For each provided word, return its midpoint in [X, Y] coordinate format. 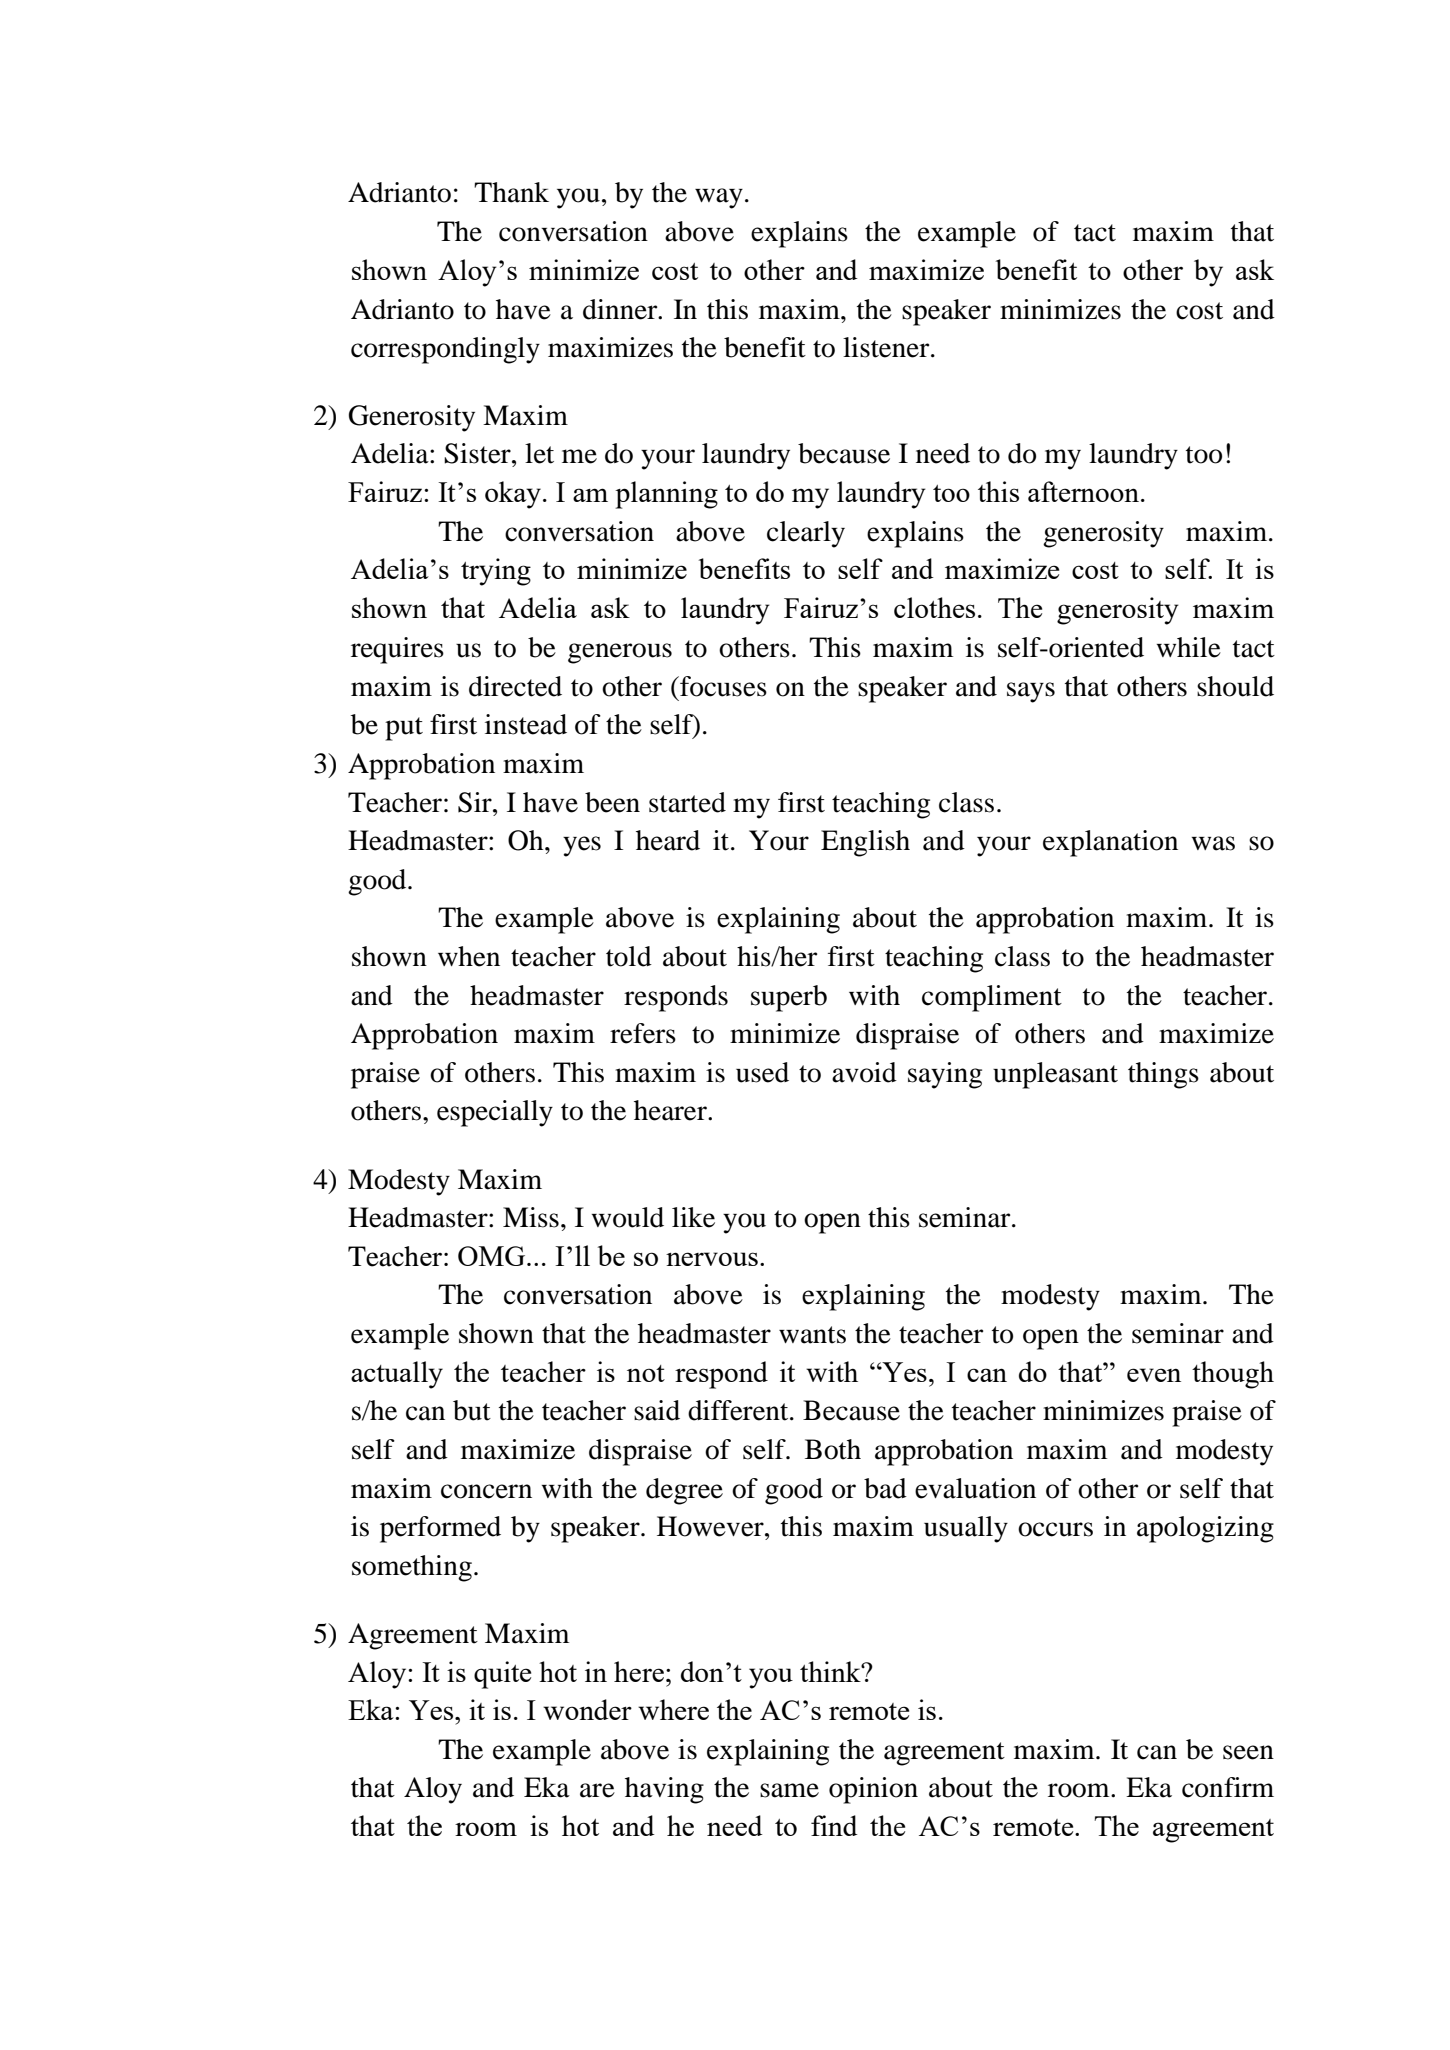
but [472, 1410]
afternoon [1083, 491]
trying [496, 572]
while [1189, 647]
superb [789, 998]
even [1154, 1375]
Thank [511, 192]
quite [502, 1675]
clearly [806, 534]
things [1163, 1075]
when [469, 956]
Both [833, 1449]
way [719, 198]
